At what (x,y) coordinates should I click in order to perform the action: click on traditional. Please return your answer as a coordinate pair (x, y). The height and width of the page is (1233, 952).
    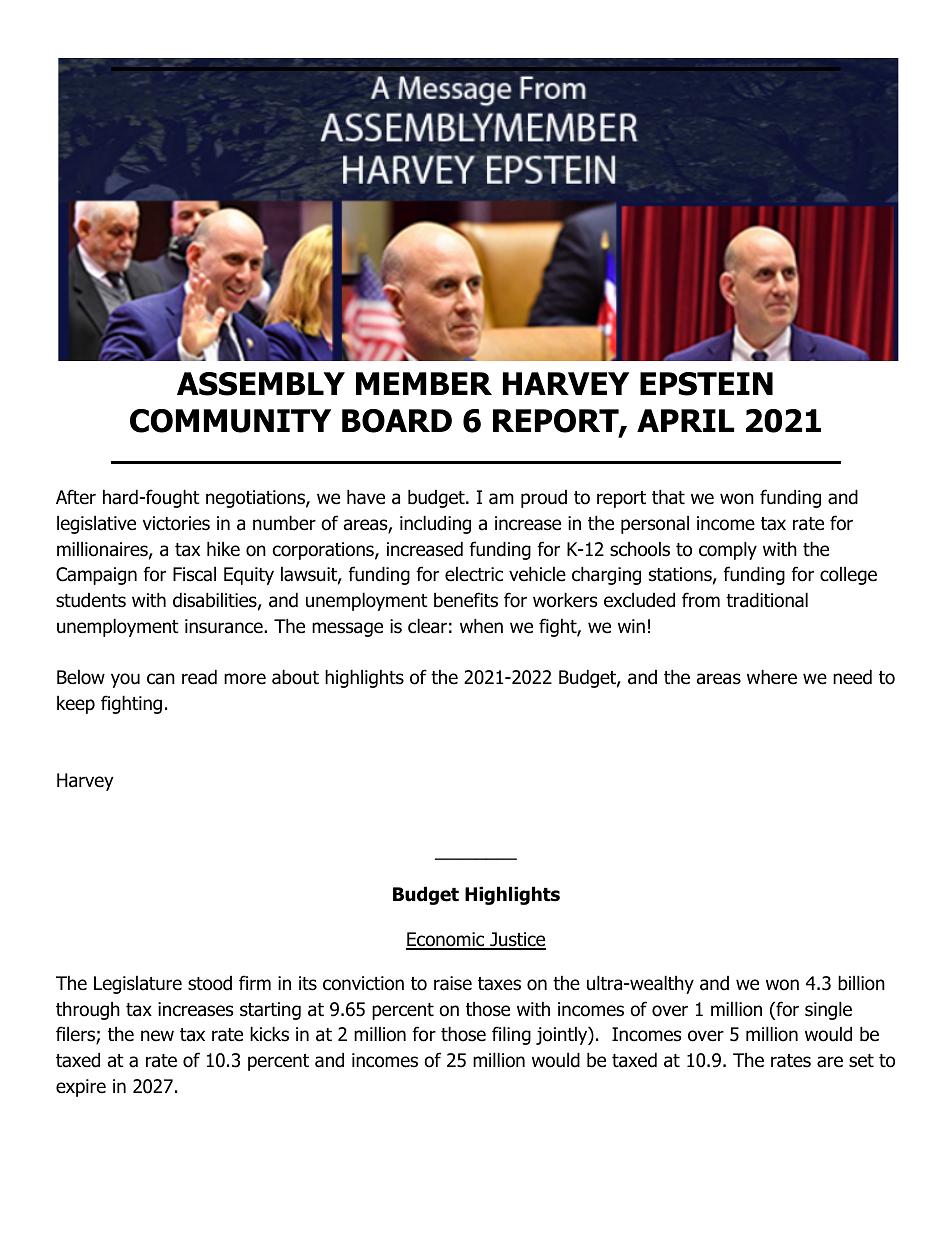
    Looking at the image, I should click on (767, 600).
